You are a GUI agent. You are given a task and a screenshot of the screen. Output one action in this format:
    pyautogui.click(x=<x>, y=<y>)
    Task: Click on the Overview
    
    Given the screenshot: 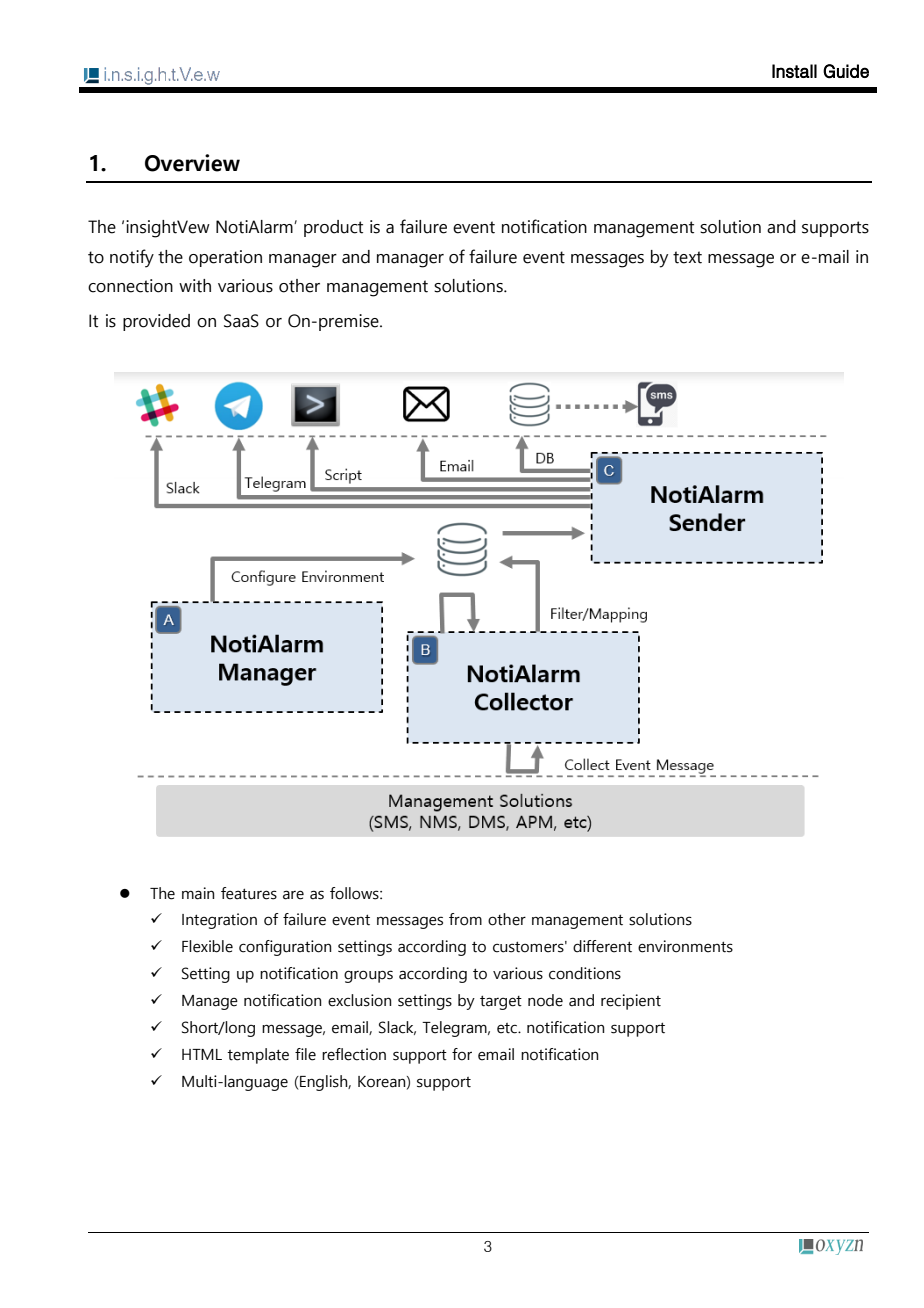 What is the action you would take?
    pyautogui.click(x=192, y=163)
